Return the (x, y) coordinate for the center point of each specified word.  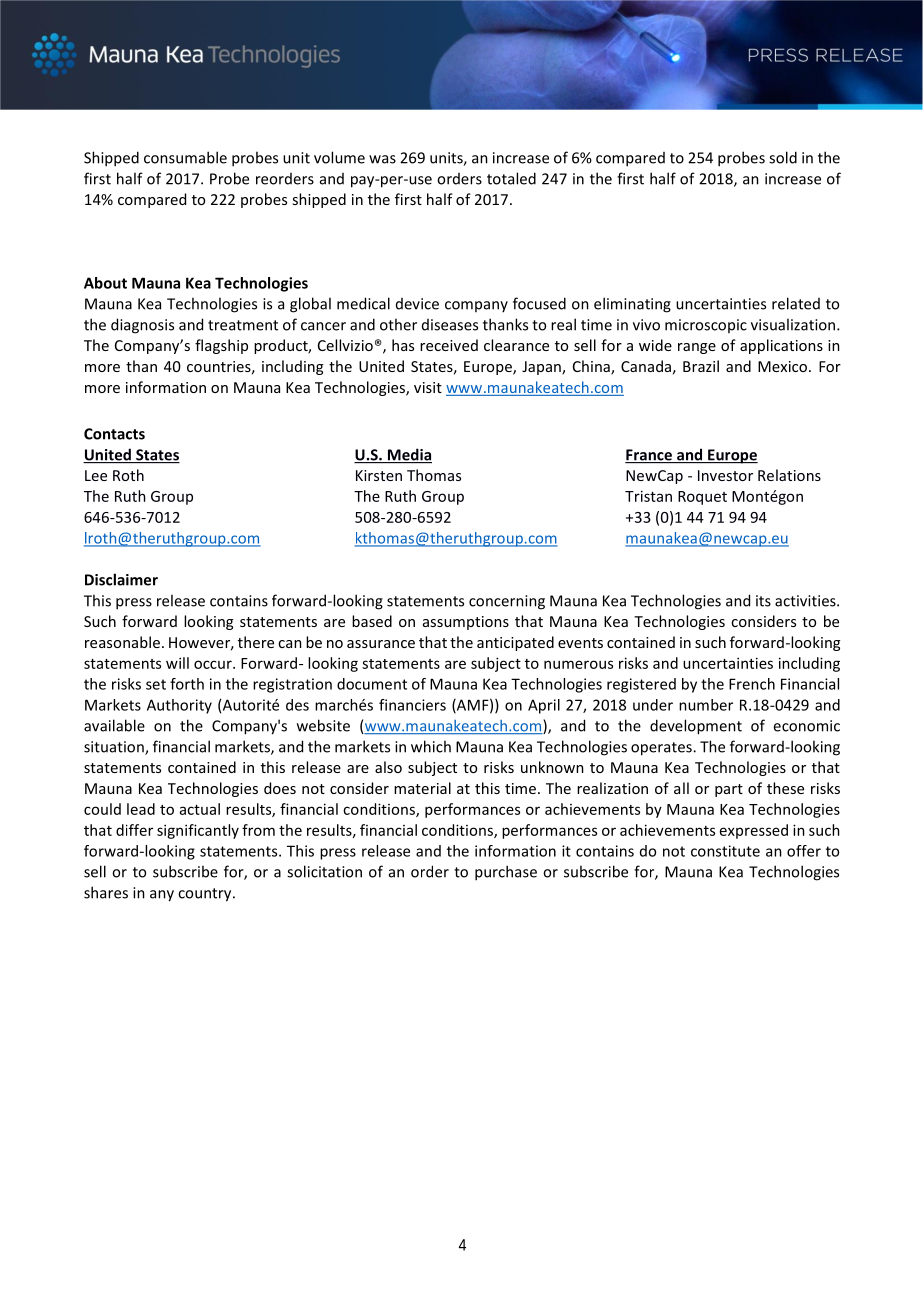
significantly (198, 831)
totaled (511, 178)
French (752, 684)
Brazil (701, 366)
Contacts (114, 434)
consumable (185, 157)
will (177, 663)
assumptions (466, 623)
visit (428, 387)
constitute (725, 851)
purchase (506, 873)
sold (783, 157)
